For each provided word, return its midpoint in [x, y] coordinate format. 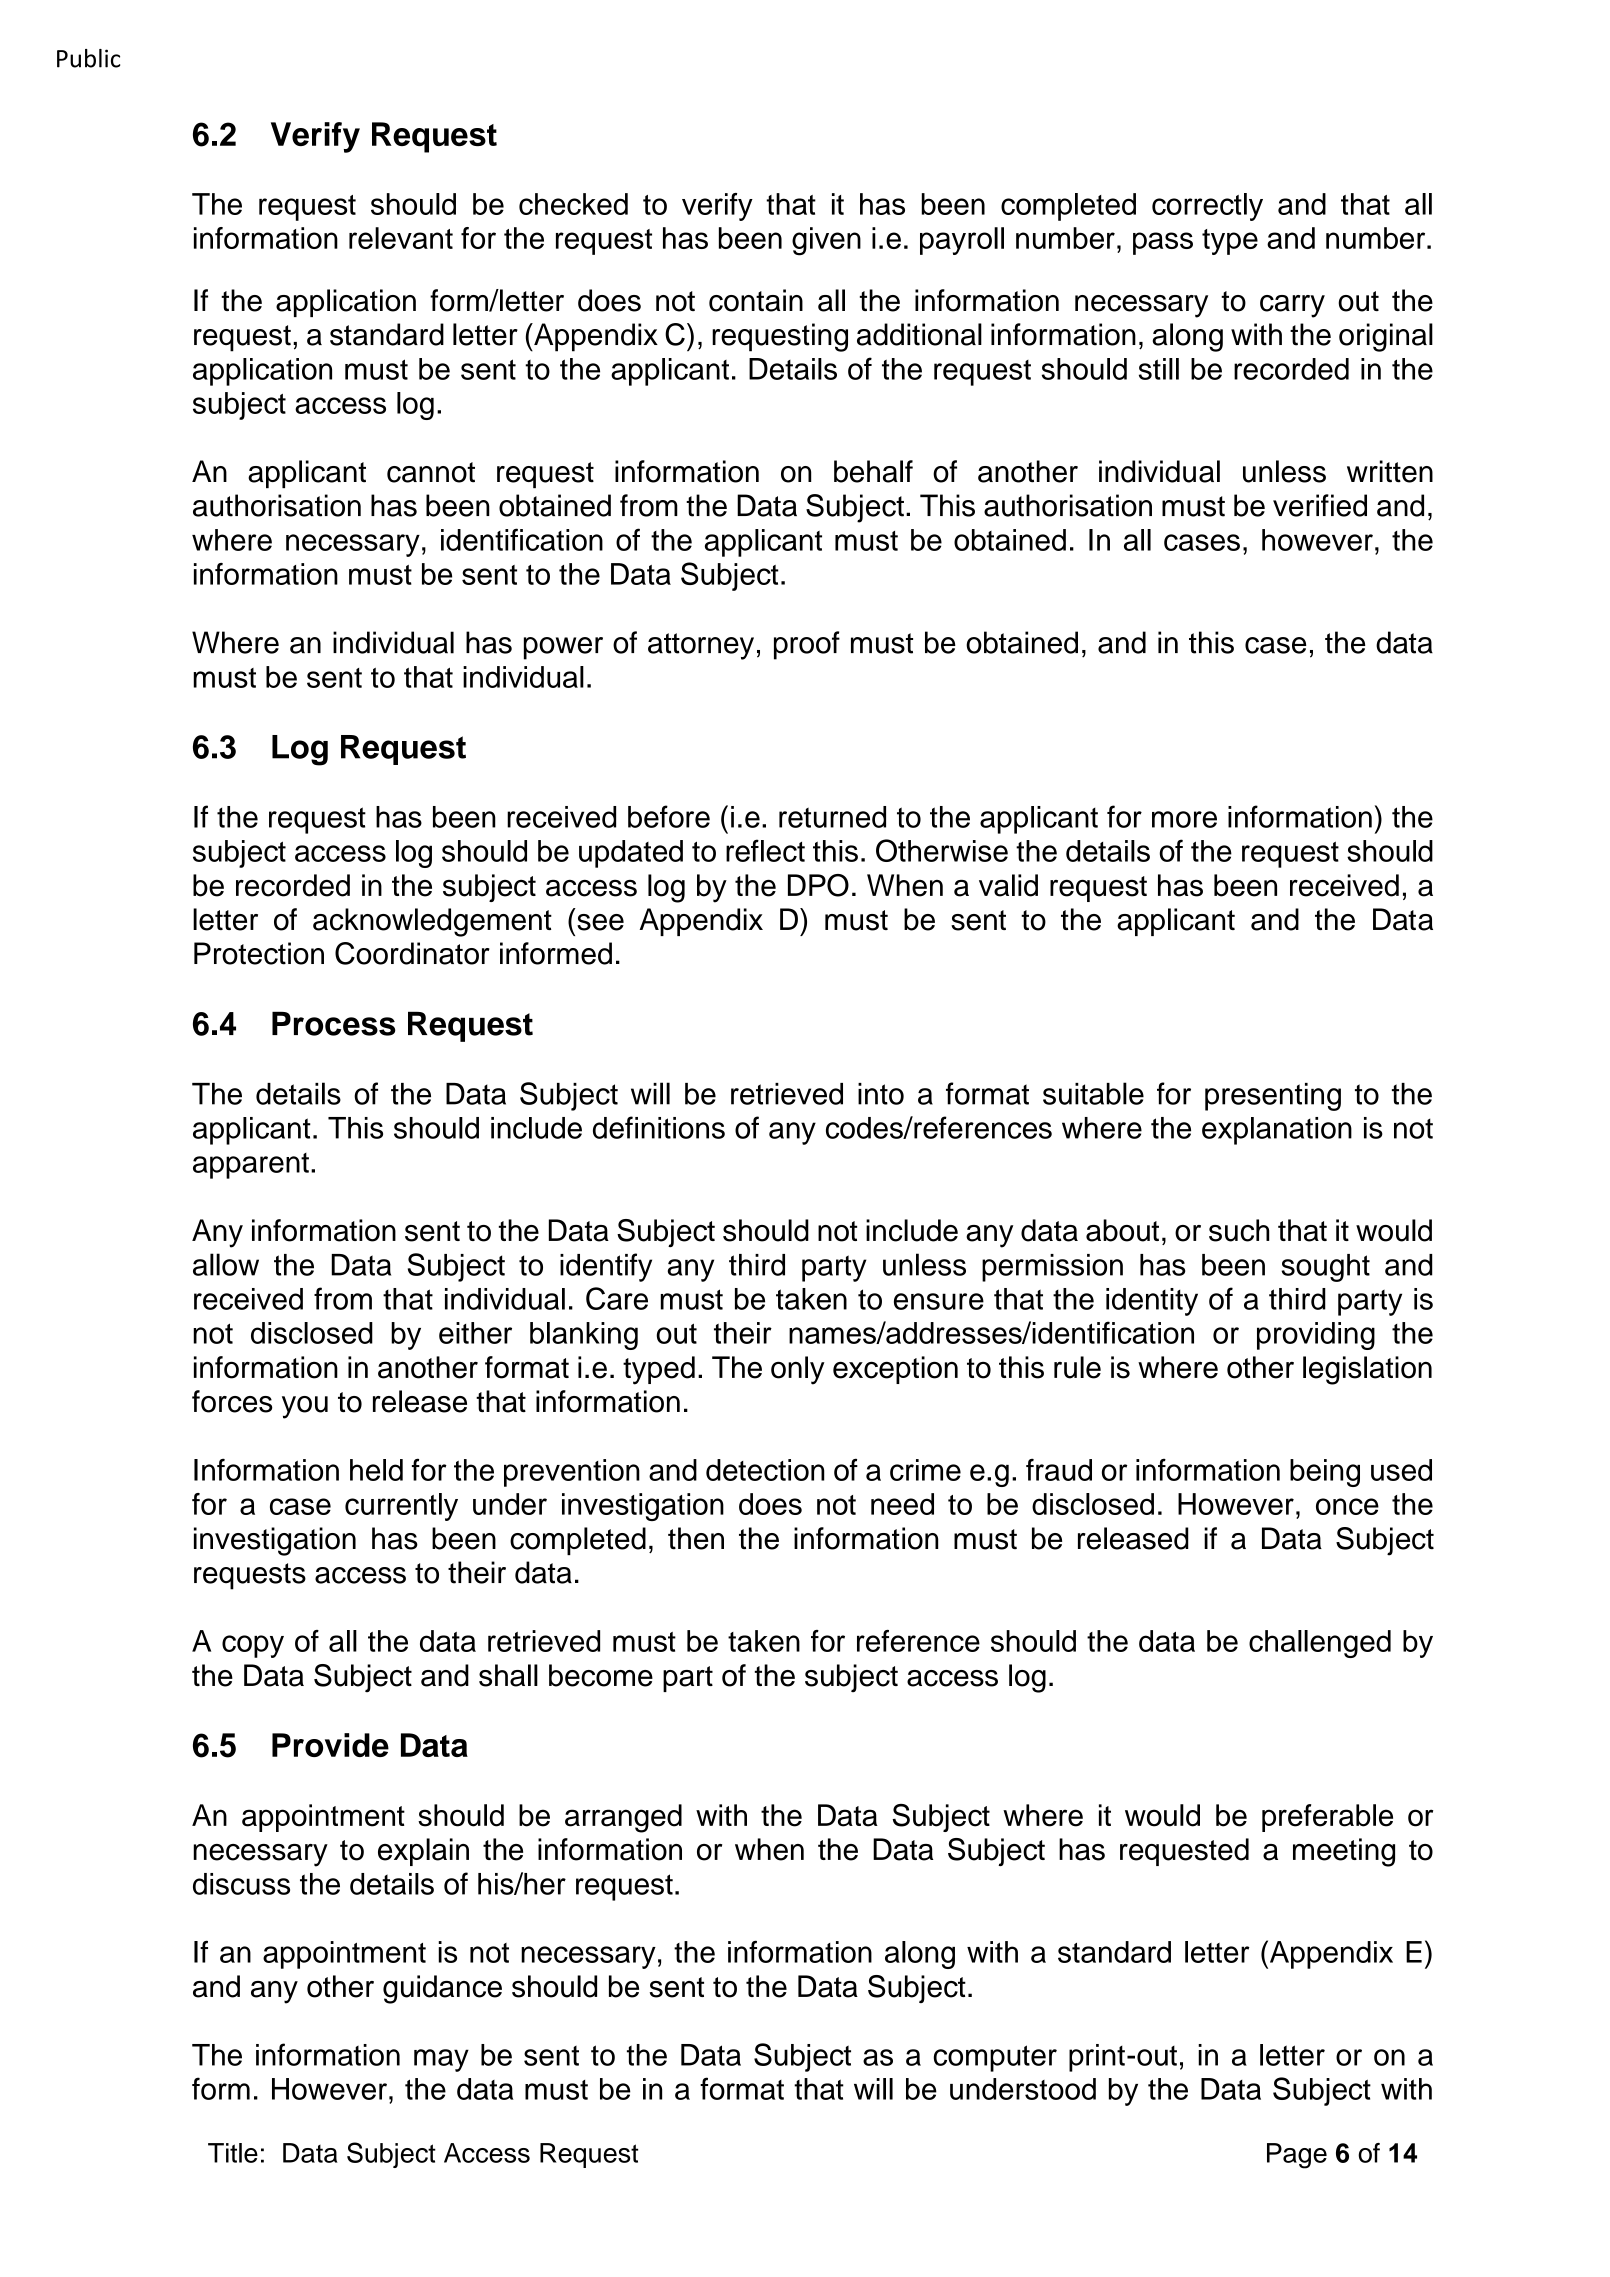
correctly [1207, 207]
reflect [765, 850]
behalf [873, 471]
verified [1320, 505]
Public [88, 58]
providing [1316, 1336]
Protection [259, 953]
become [601, 1675]
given [826, 241]
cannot [431, 472]
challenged [1320, 1644]
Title [233, 2153]
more [1184, 819]
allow [226, 1264]
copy [253, 1646]
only [798, 1370]
